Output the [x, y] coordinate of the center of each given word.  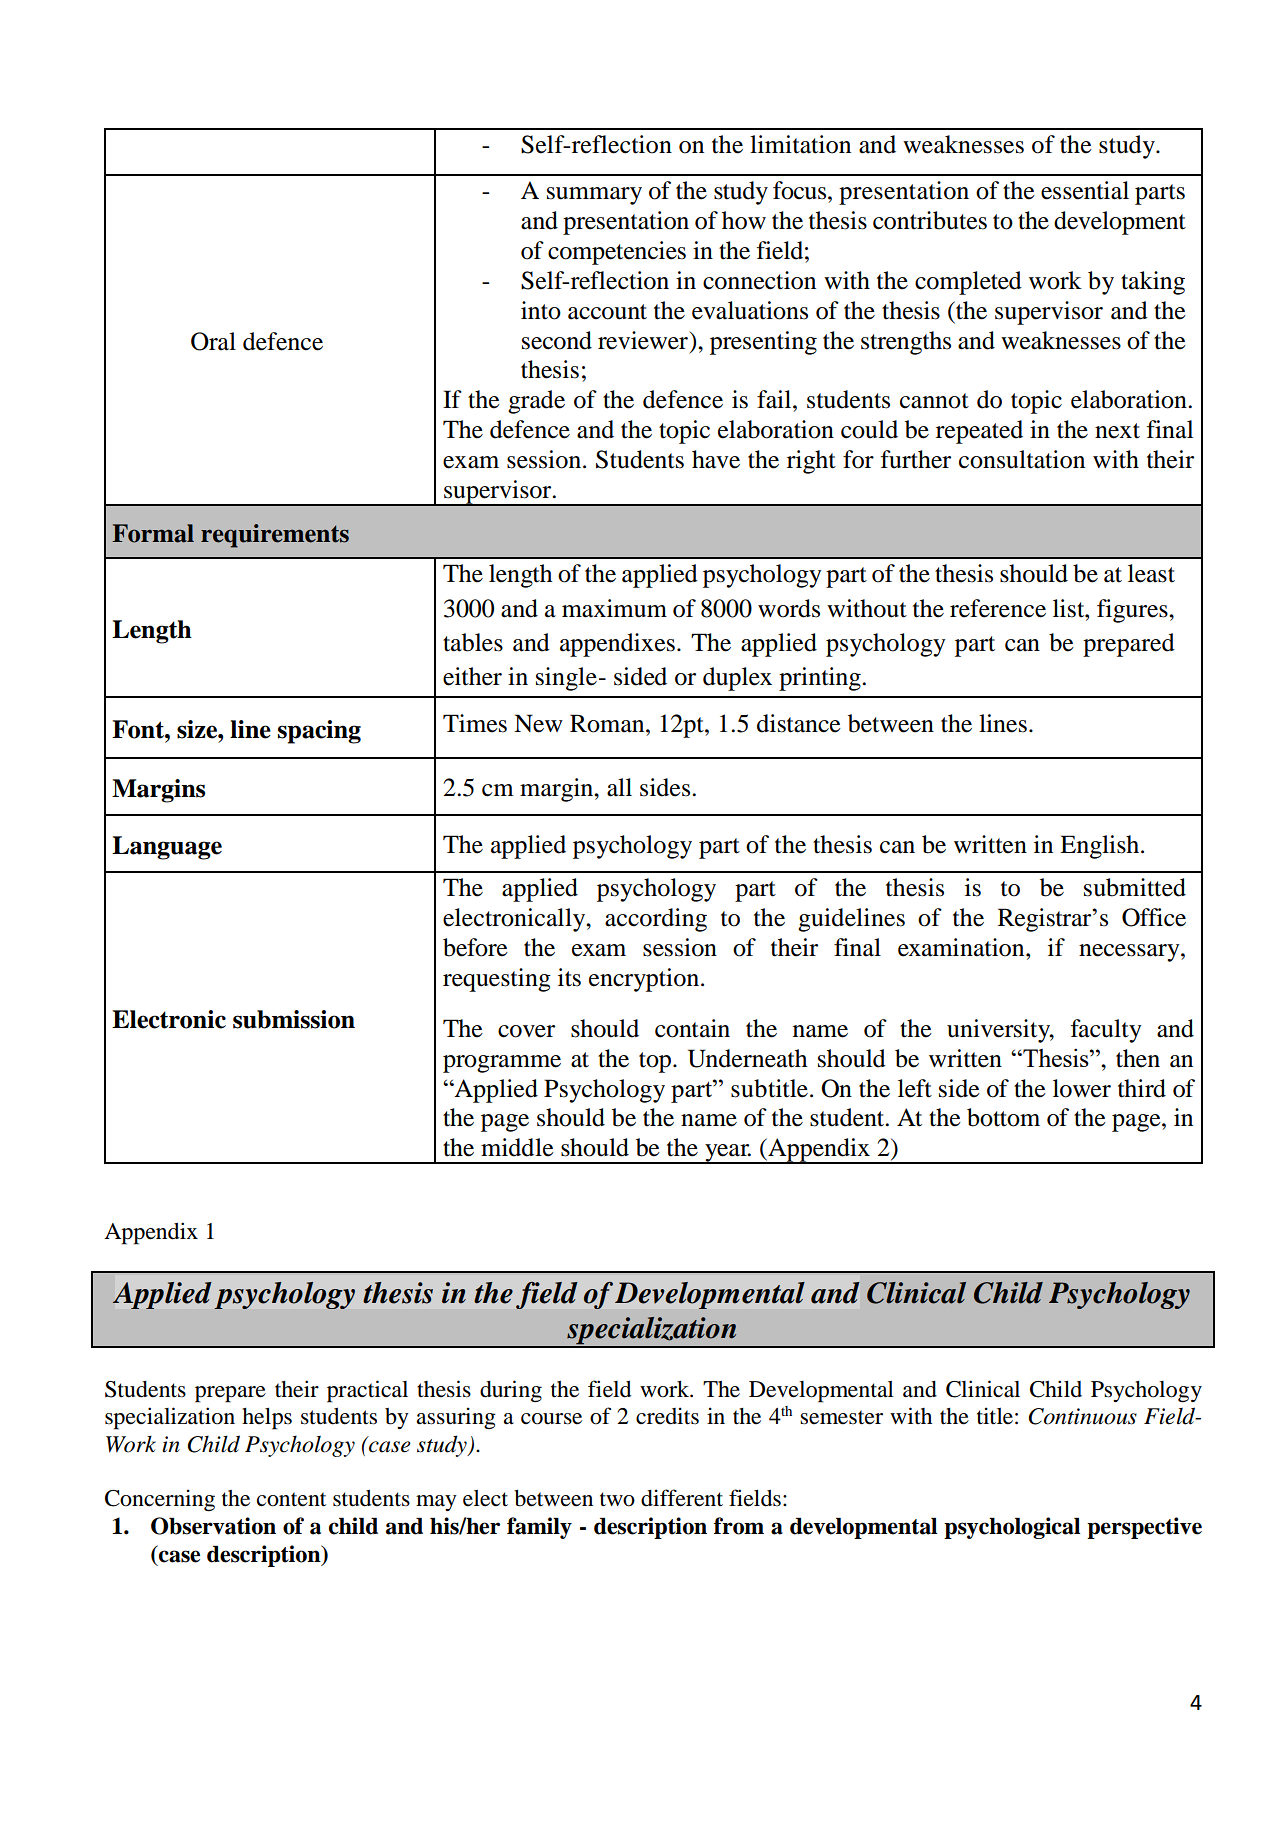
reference [998, 608]
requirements [275, 536]
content [291, 1499]
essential [1085, 190]
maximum [614, 608]
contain [692, 1028]
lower [1082, 1088]
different [682, 1498]
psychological [1012, 1528]
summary [594, 196]
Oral [213, 341]
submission [294, 1019]
